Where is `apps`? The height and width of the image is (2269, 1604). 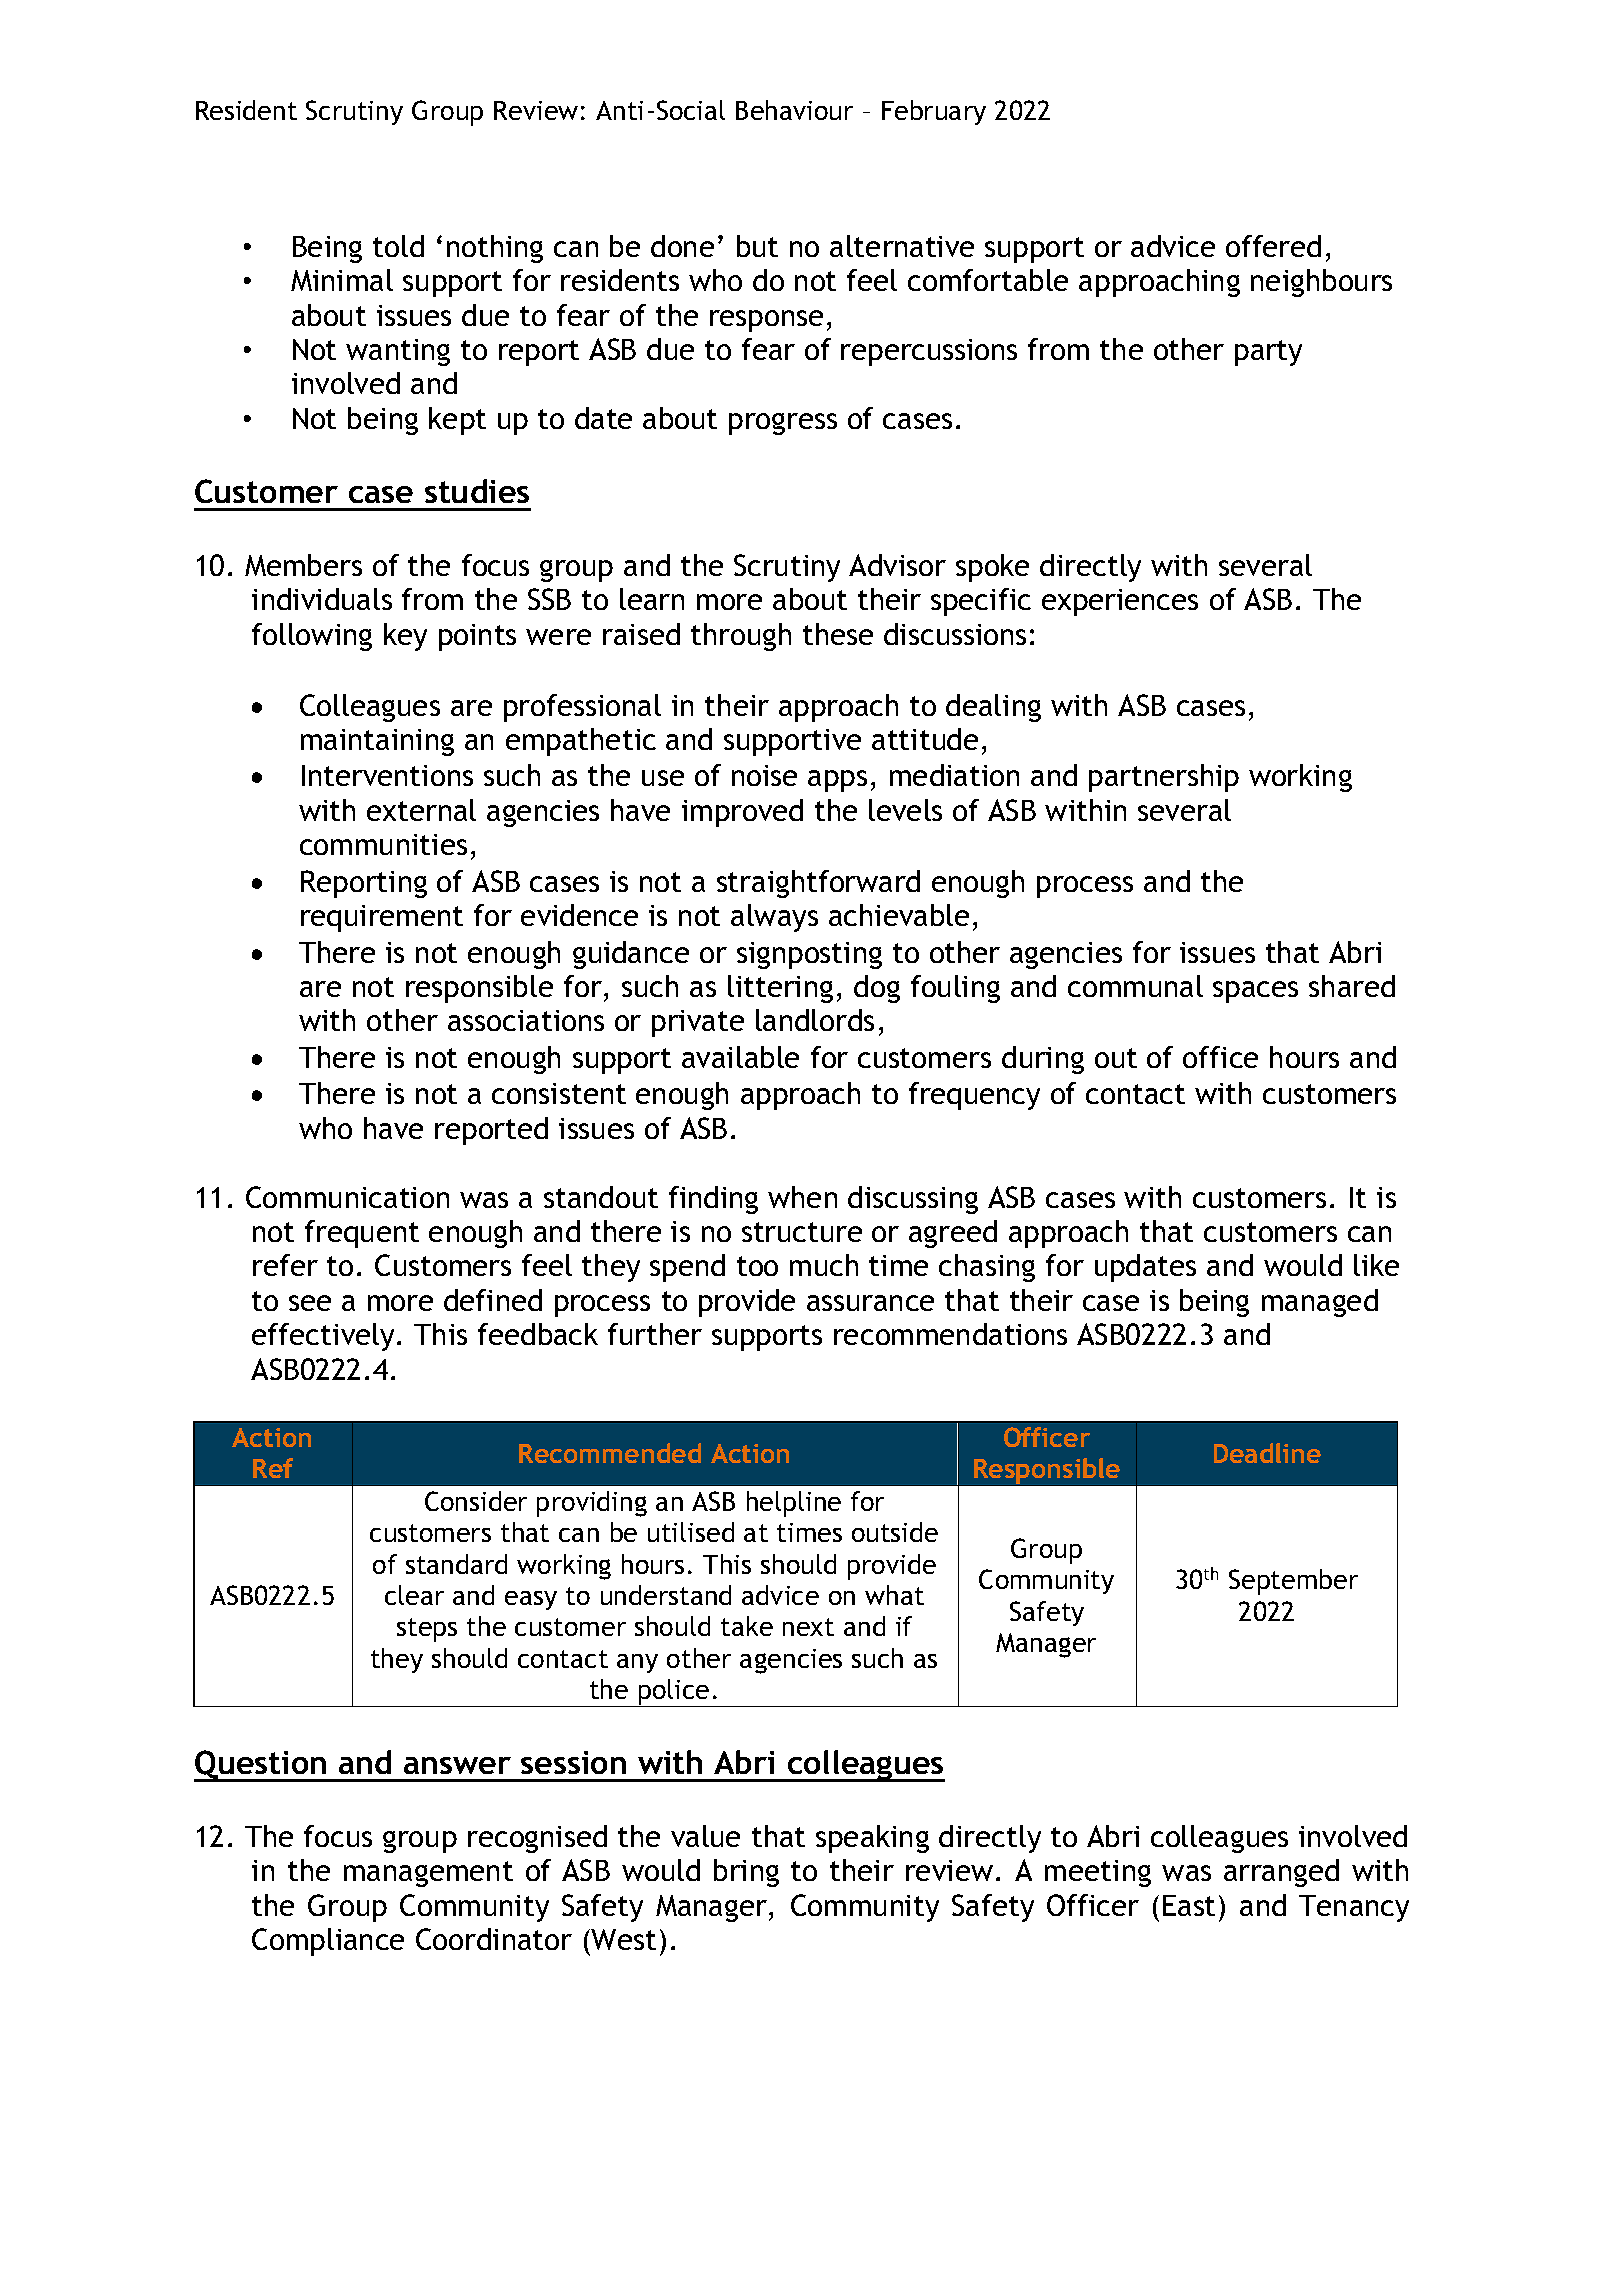
apps is located at coordinates (837, 781).
